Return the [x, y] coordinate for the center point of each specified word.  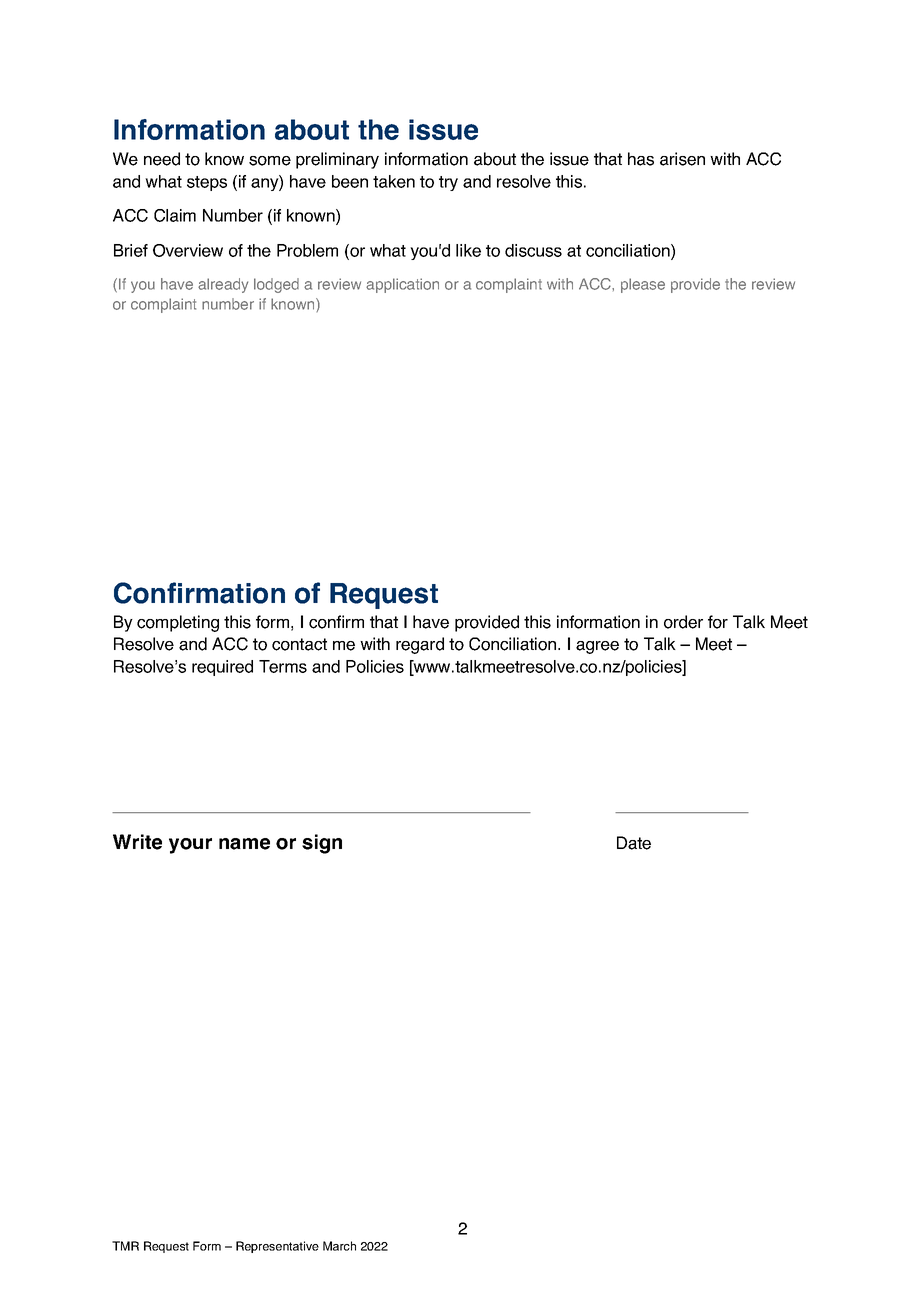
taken [394, 181]
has [641, 159]
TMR [125, 1246]
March [339, 1246]
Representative [277, 1247]
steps [207, 183]
